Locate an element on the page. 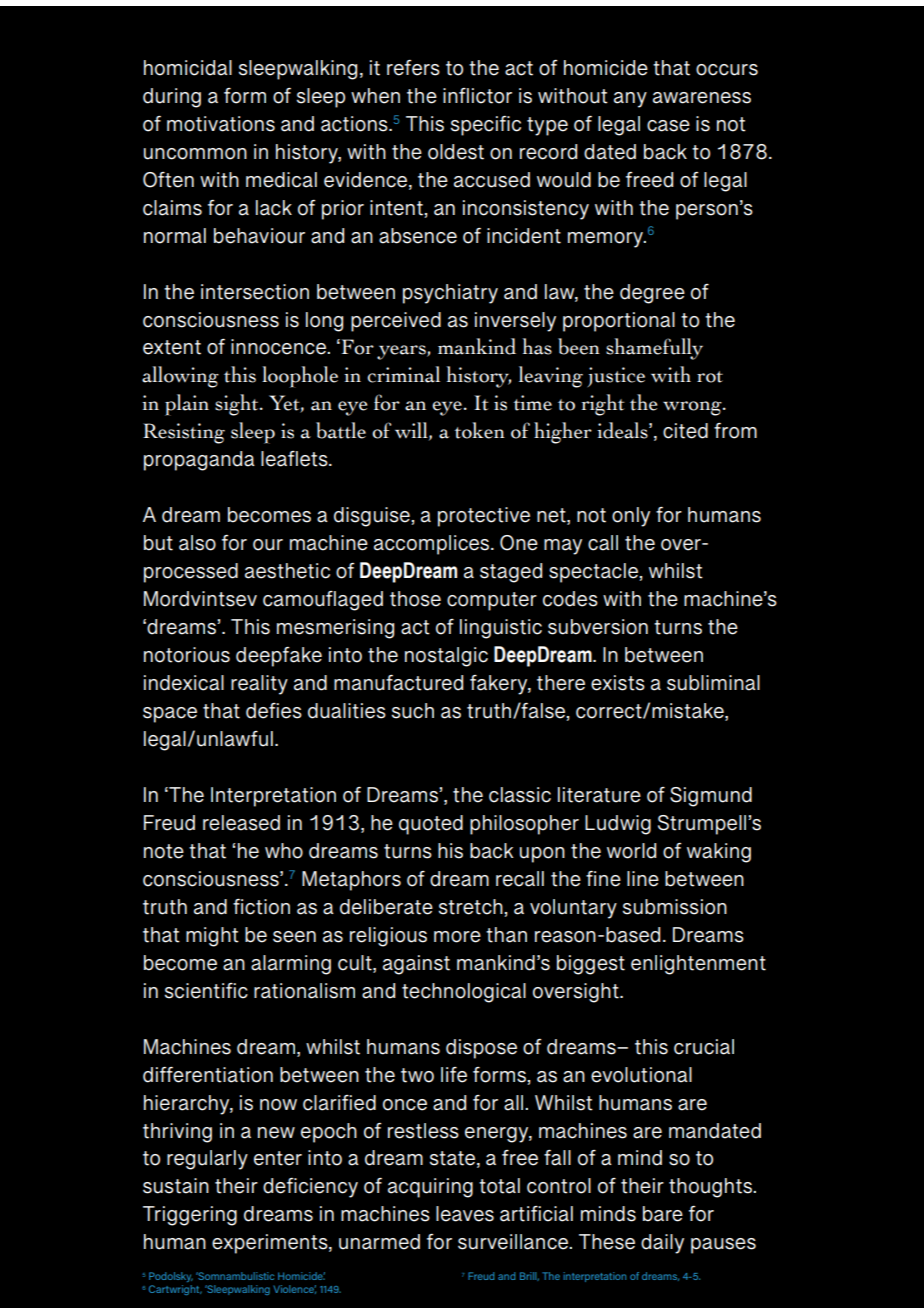 Image resolution: width=924 pixels, height=1308 pixels. also is located at coordinates (197, 543).
